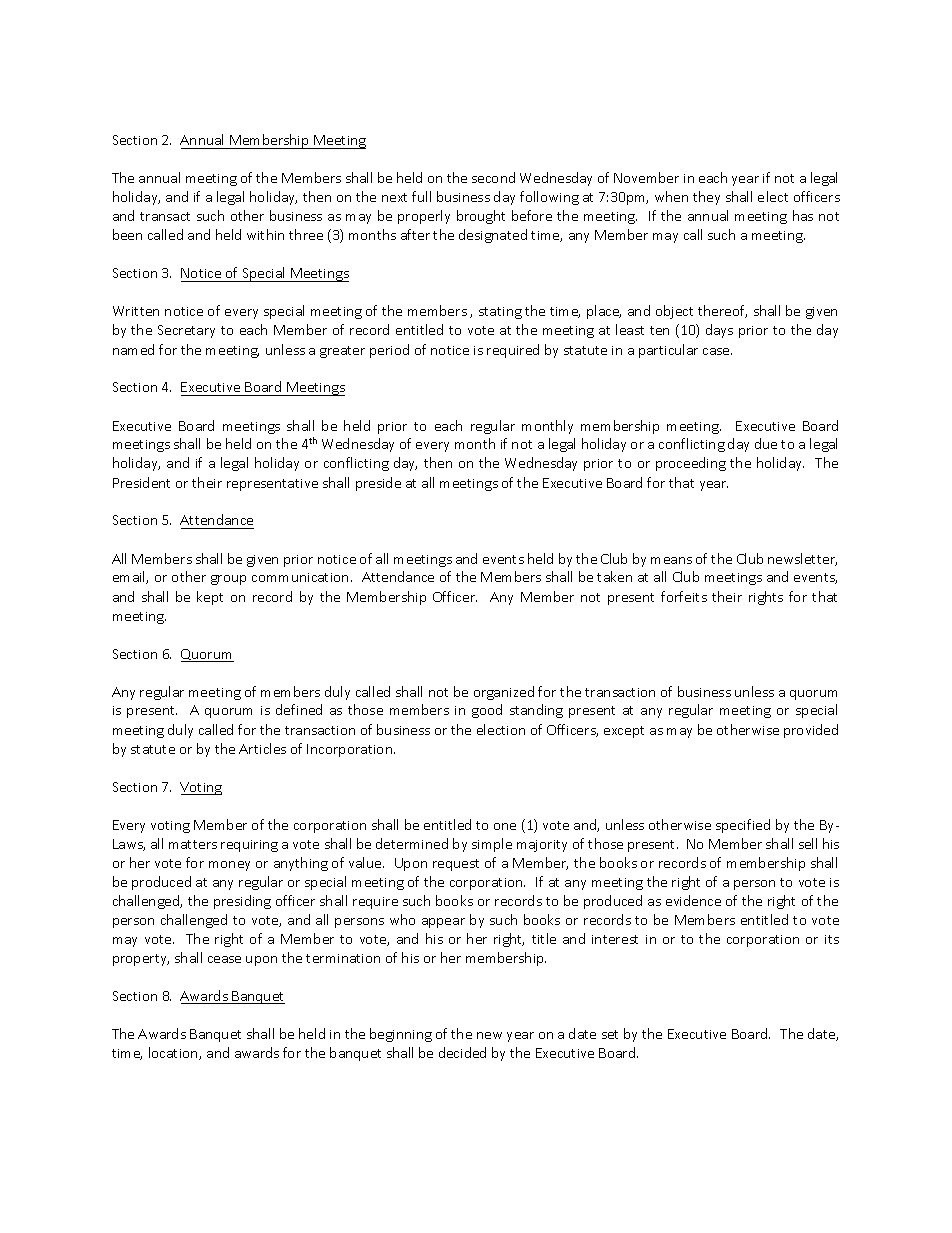 This document has height=1233, width=952. What do you see at coordinates (228, 580) in the document?
I see `group` at bounding box center [228, 580].
